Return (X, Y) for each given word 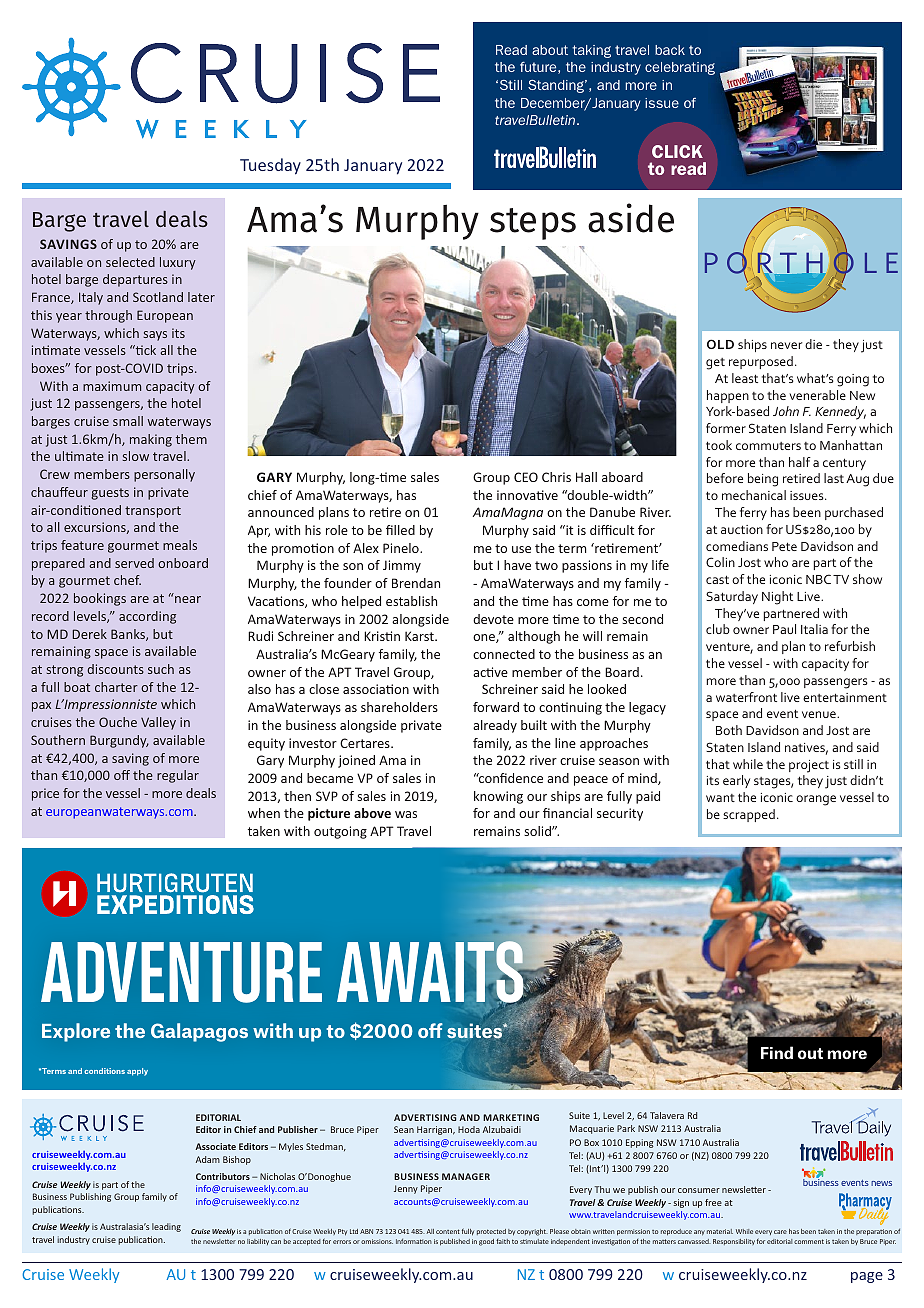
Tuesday (270, 166)
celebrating (680, 68)
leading (166, 1227)
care (780, 1232)
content (448, 1231)
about (550, 50)
